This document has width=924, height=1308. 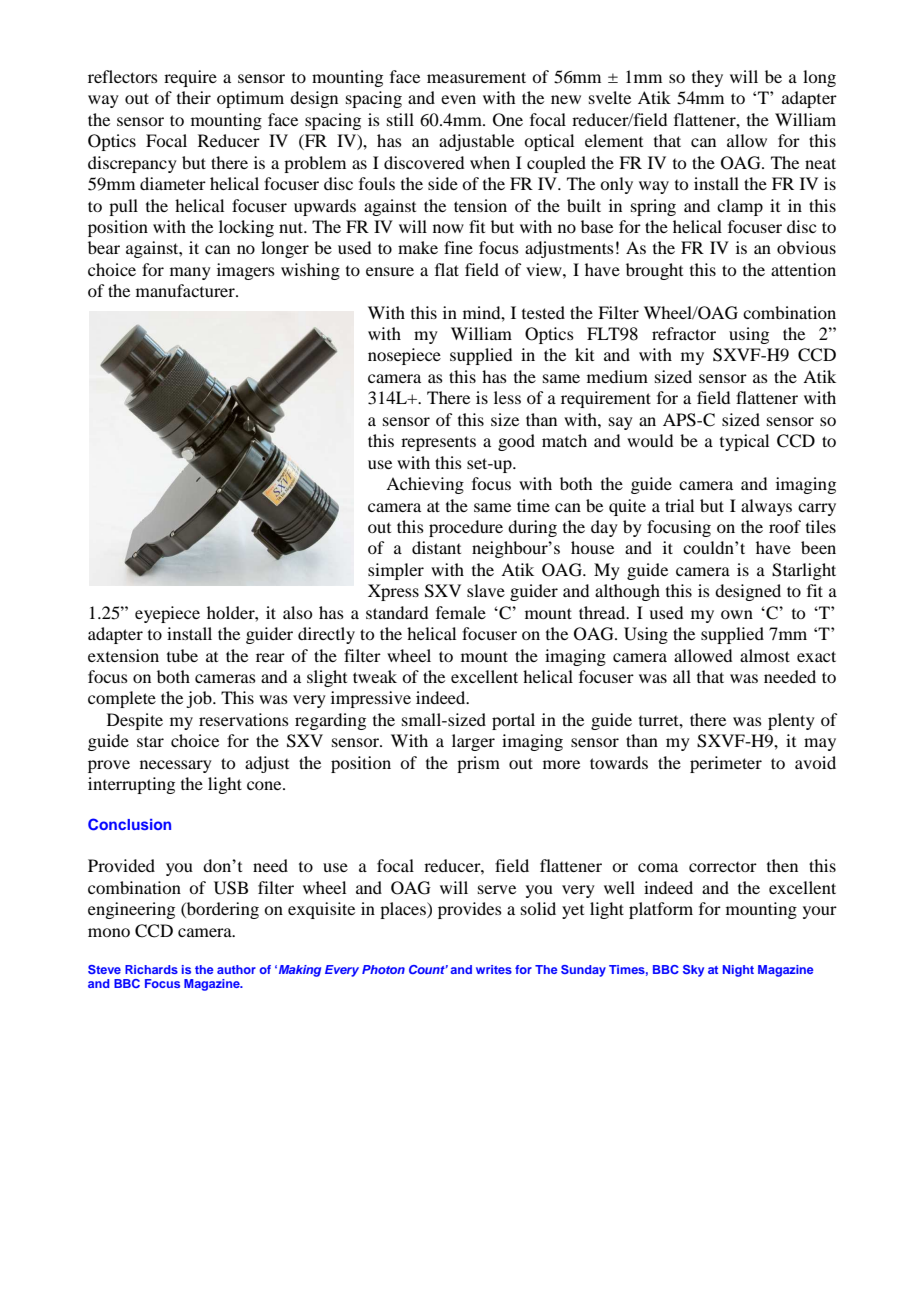 I want to click on always, so click(x=766, y=507).
